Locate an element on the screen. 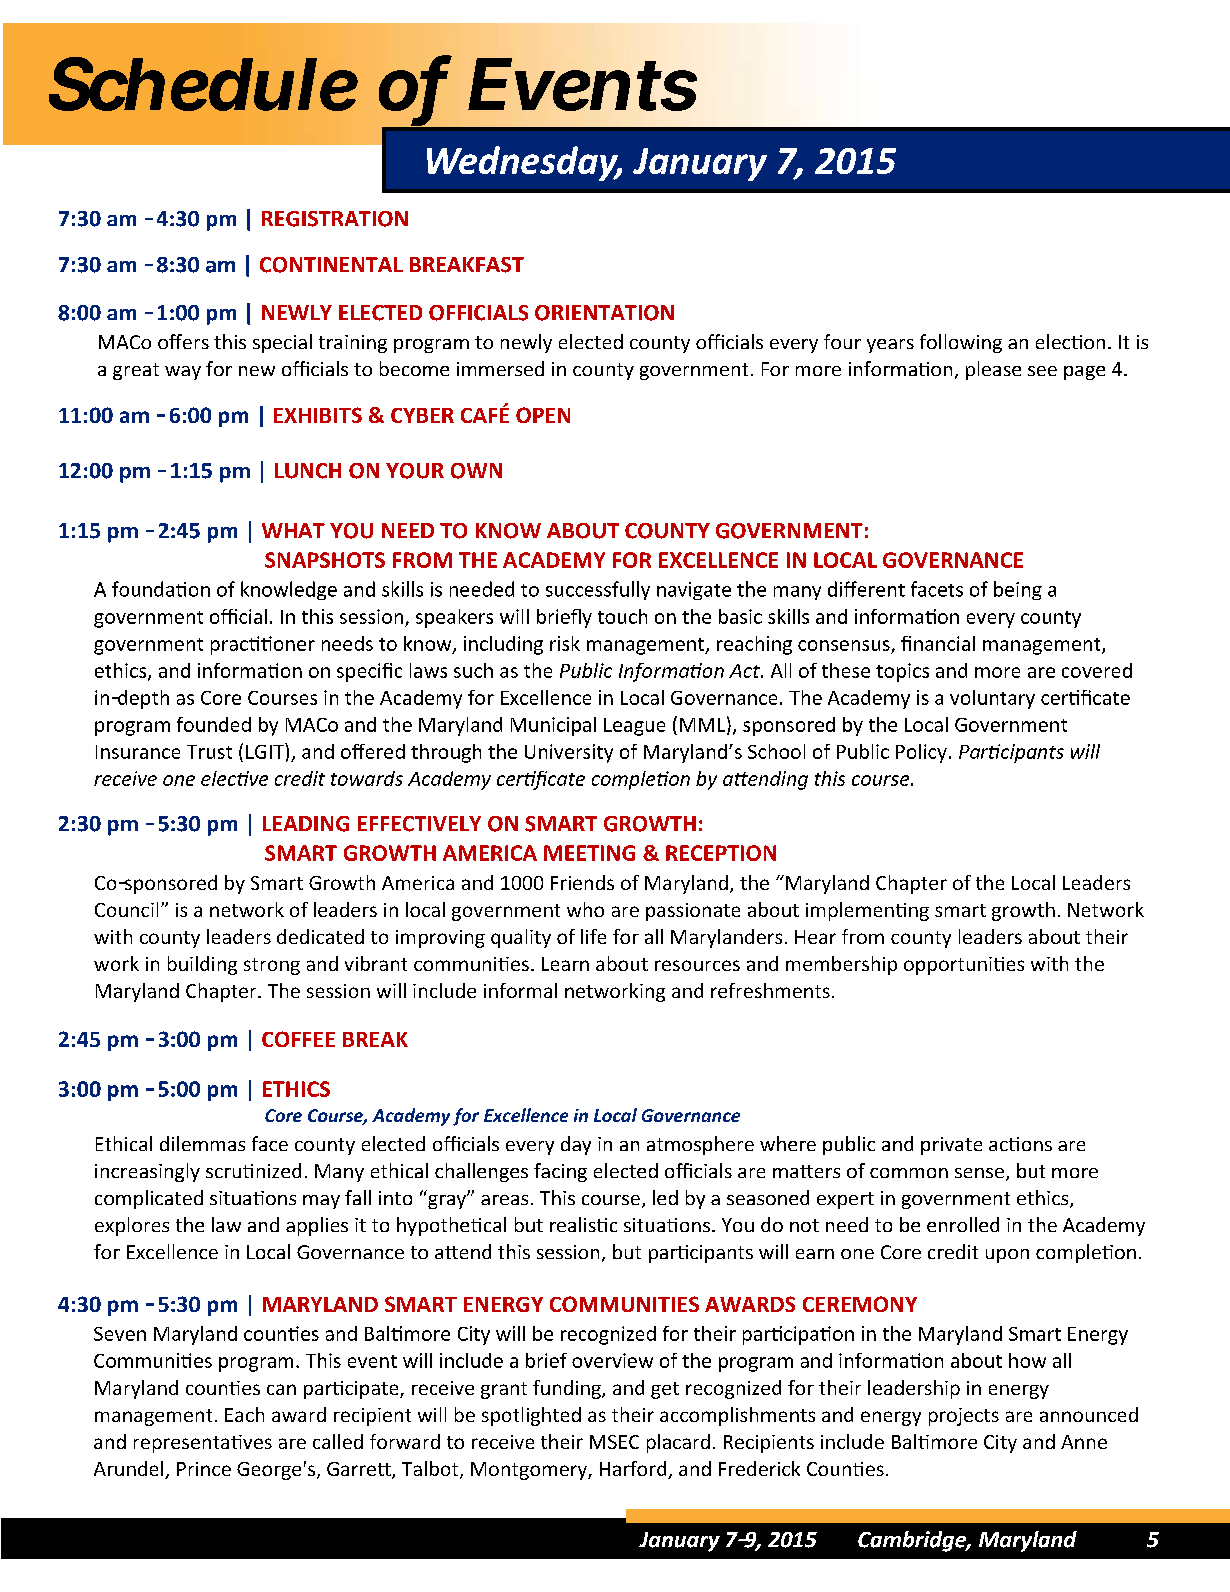 The height and width of the screenshot is (1592, 1230). representatives is located at coordinates (203, 1444).
